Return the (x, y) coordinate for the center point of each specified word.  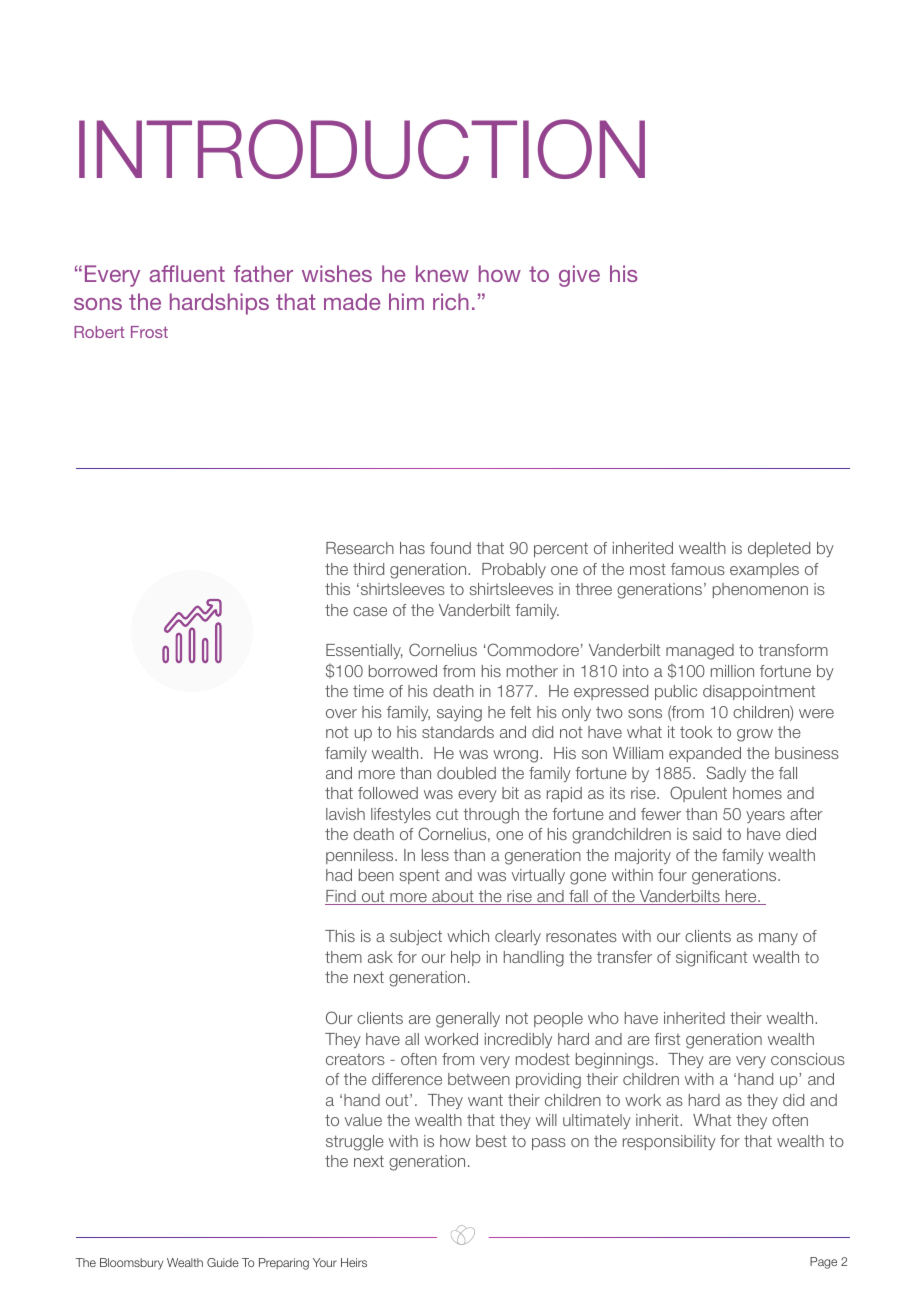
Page (823, 1263)
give (579, 276)
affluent (187, 273)
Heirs (354, 1262)
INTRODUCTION (362, 149)
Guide (223, 1262)
